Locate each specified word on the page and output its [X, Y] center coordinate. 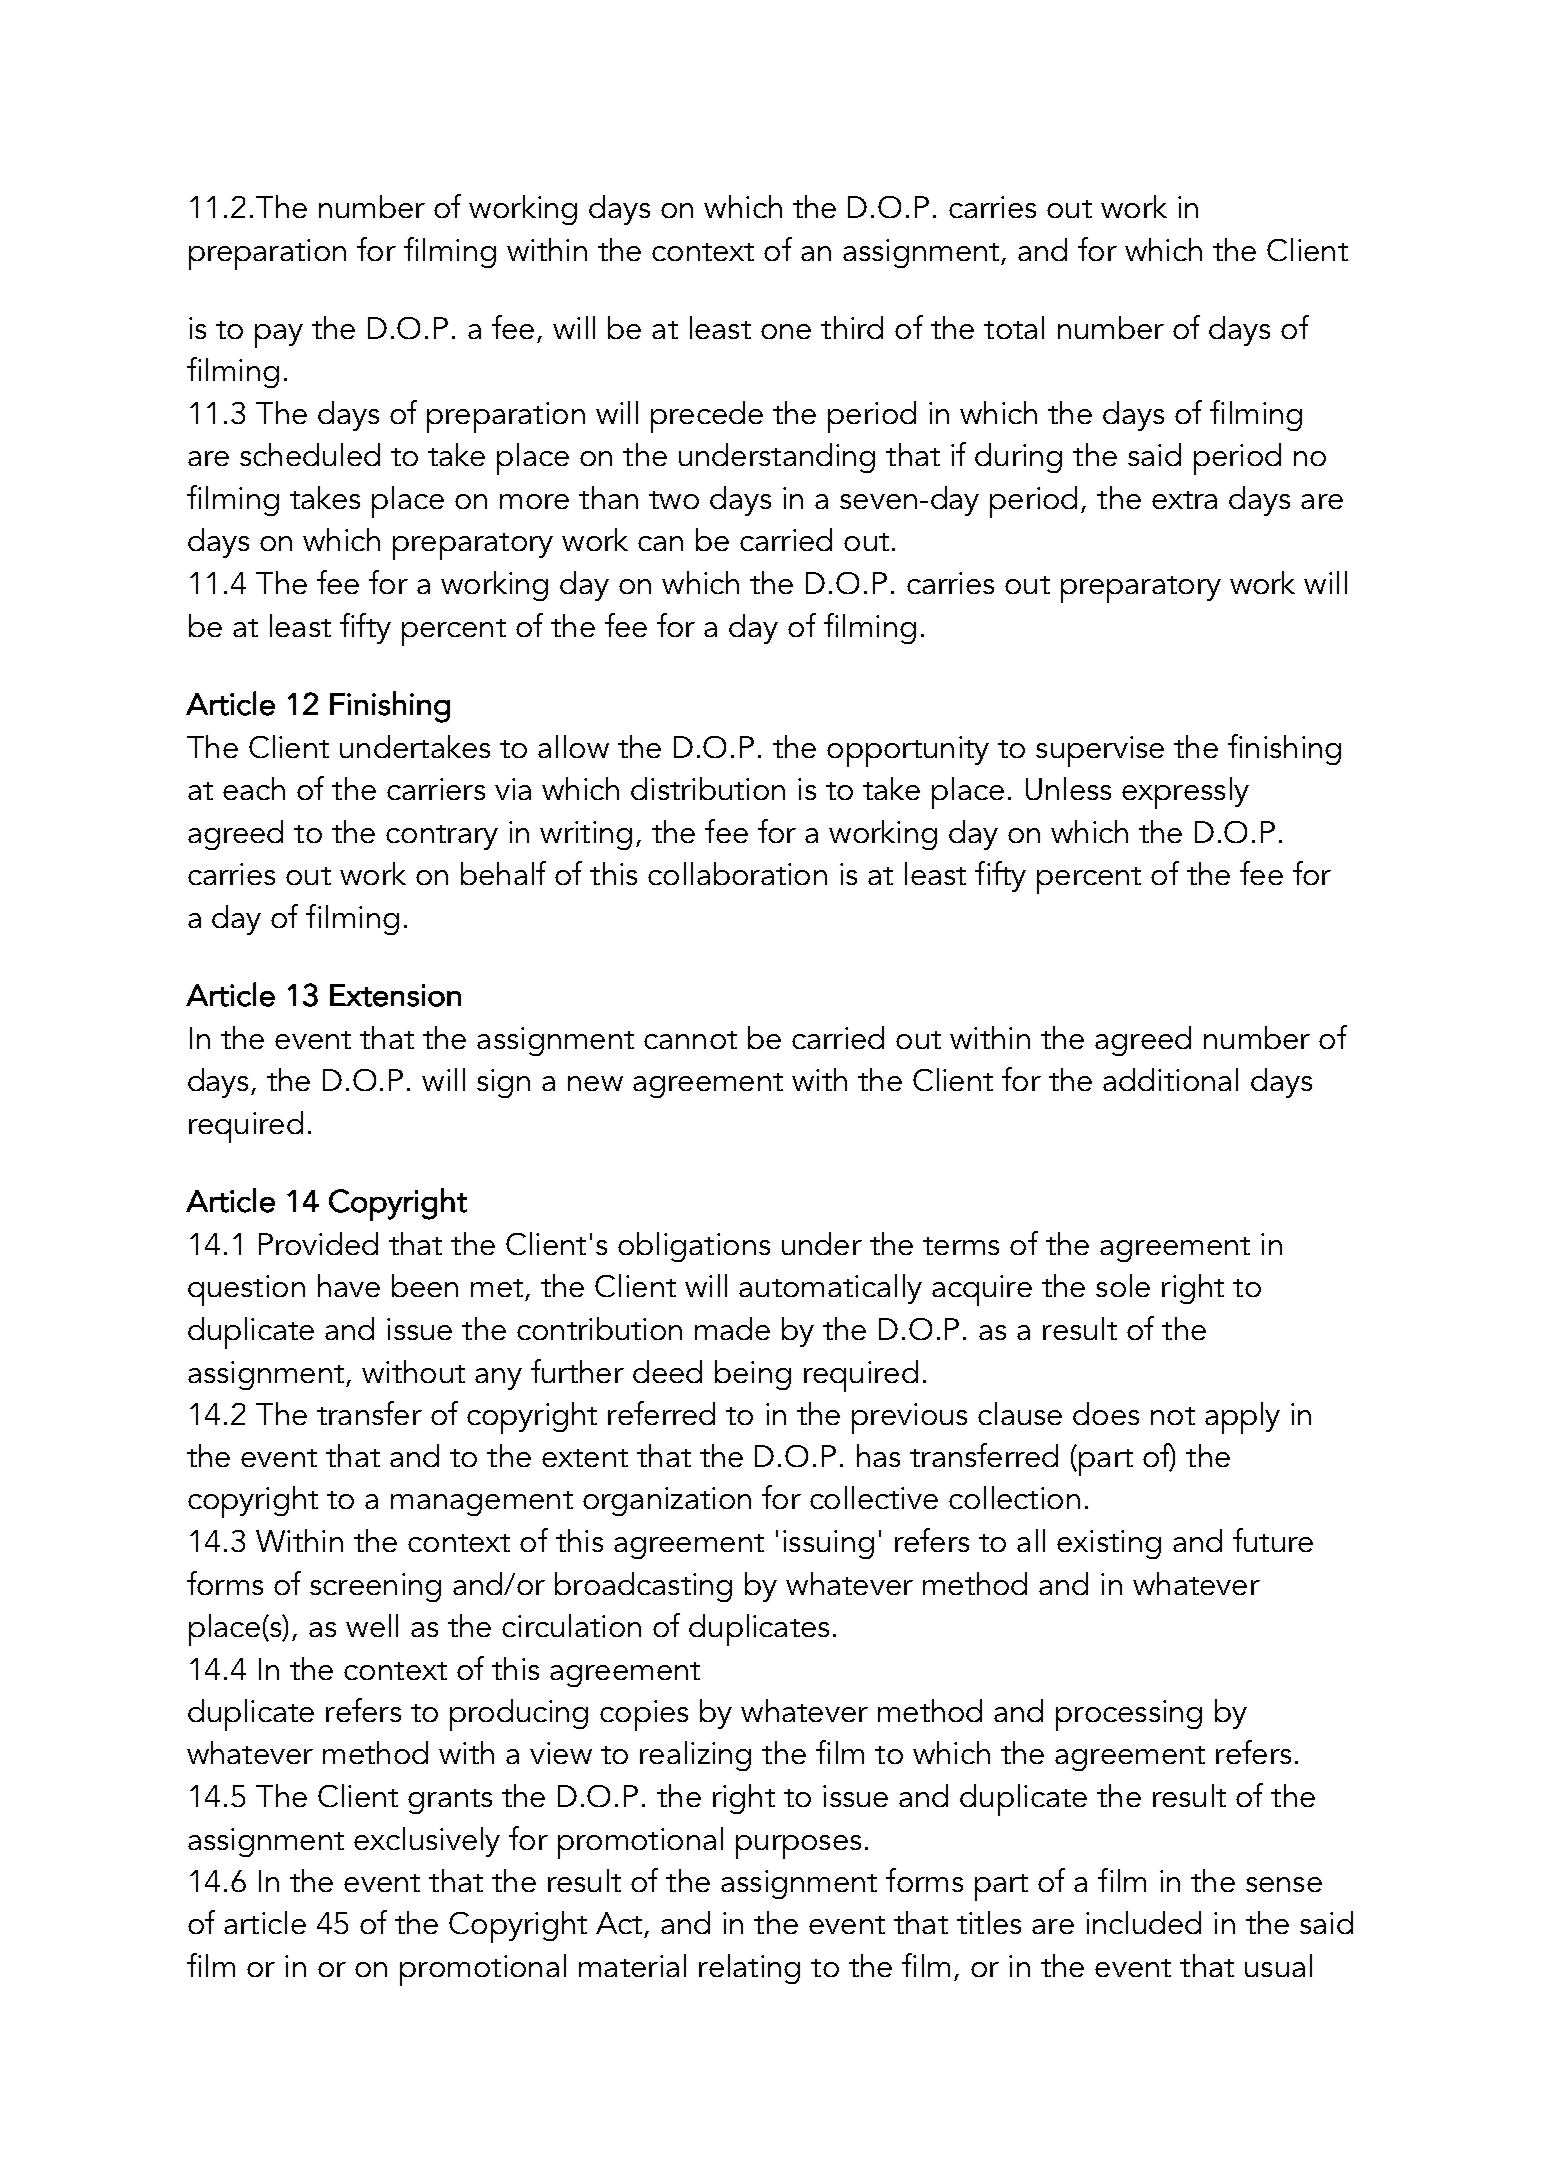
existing [1109, 1544]
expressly [1185, 793]
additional [1170, 1079]
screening [375, 1587]
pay [279, 336]
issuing [828, 1544]
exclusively [427, 1842]
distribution [708, 788]
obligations [694, 1247]
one [786, 331]
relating [749, 1969]
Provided [318, 1243]
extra [1184, 500]
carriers [436, 789]
